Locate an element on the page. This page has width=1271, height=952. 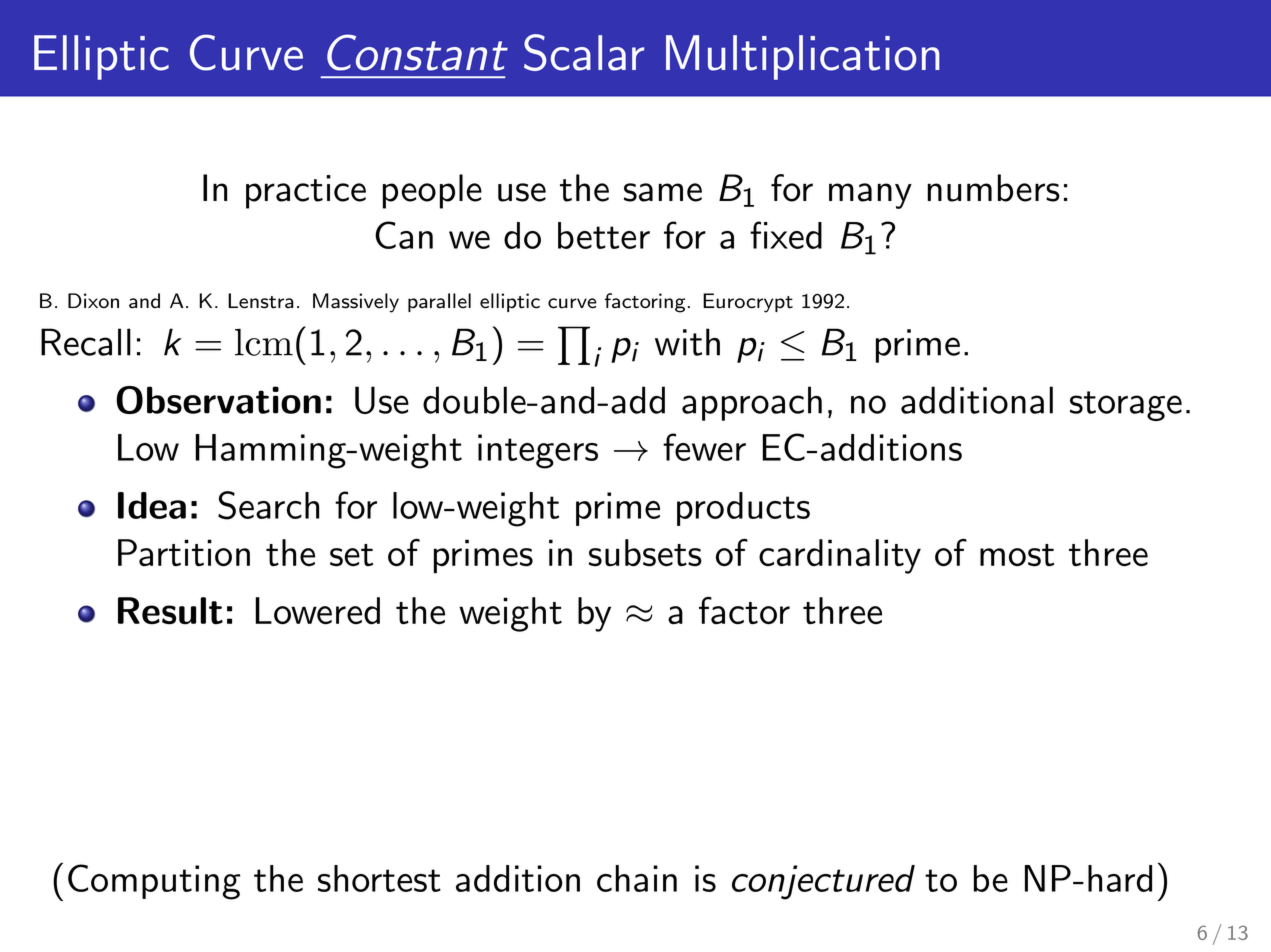
Multiplication is located at coordinates (803, 57).
